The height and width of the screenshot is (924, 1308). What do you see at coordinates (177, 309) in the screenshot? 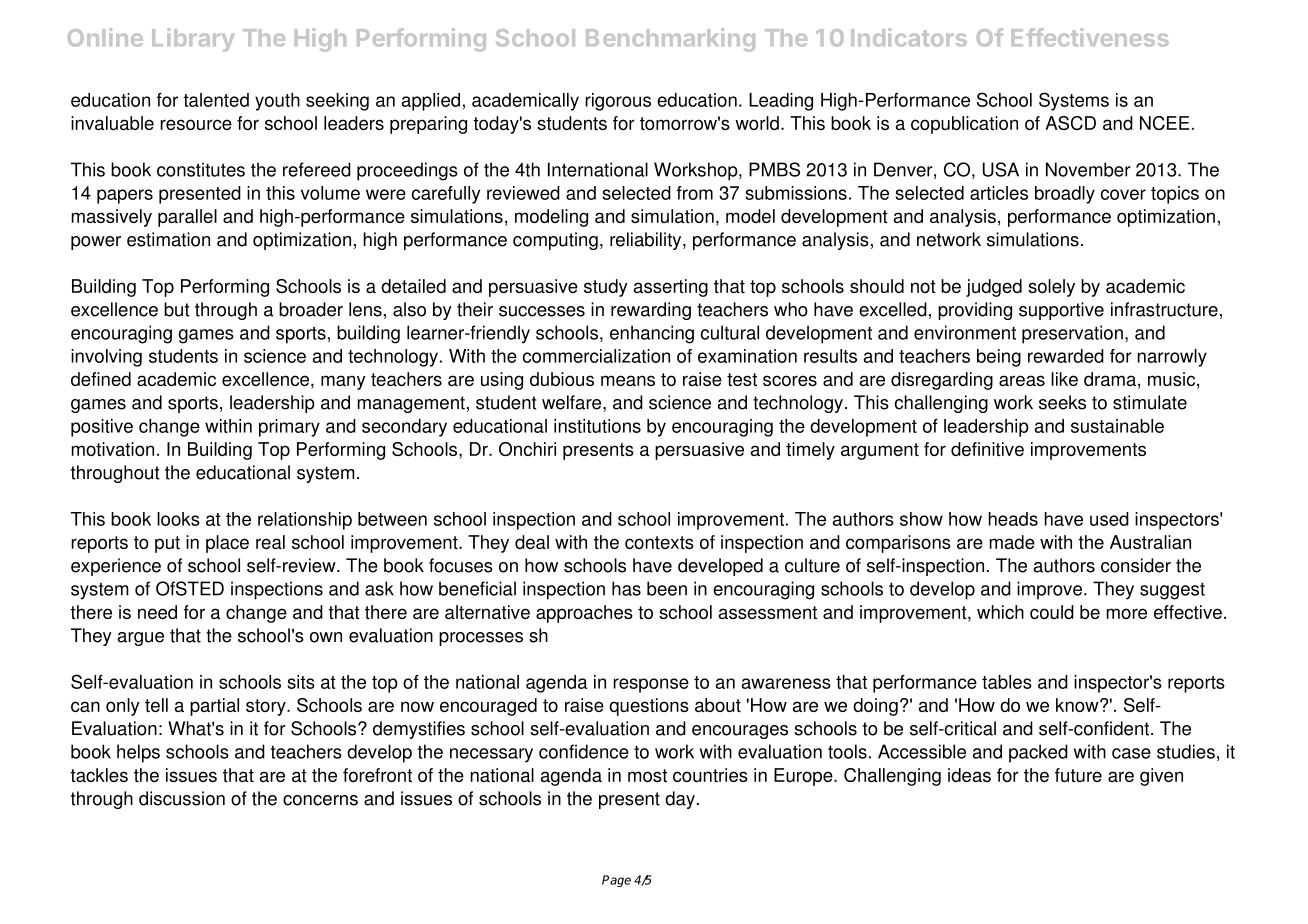
I see `but` at bounding box center [177, 309].
